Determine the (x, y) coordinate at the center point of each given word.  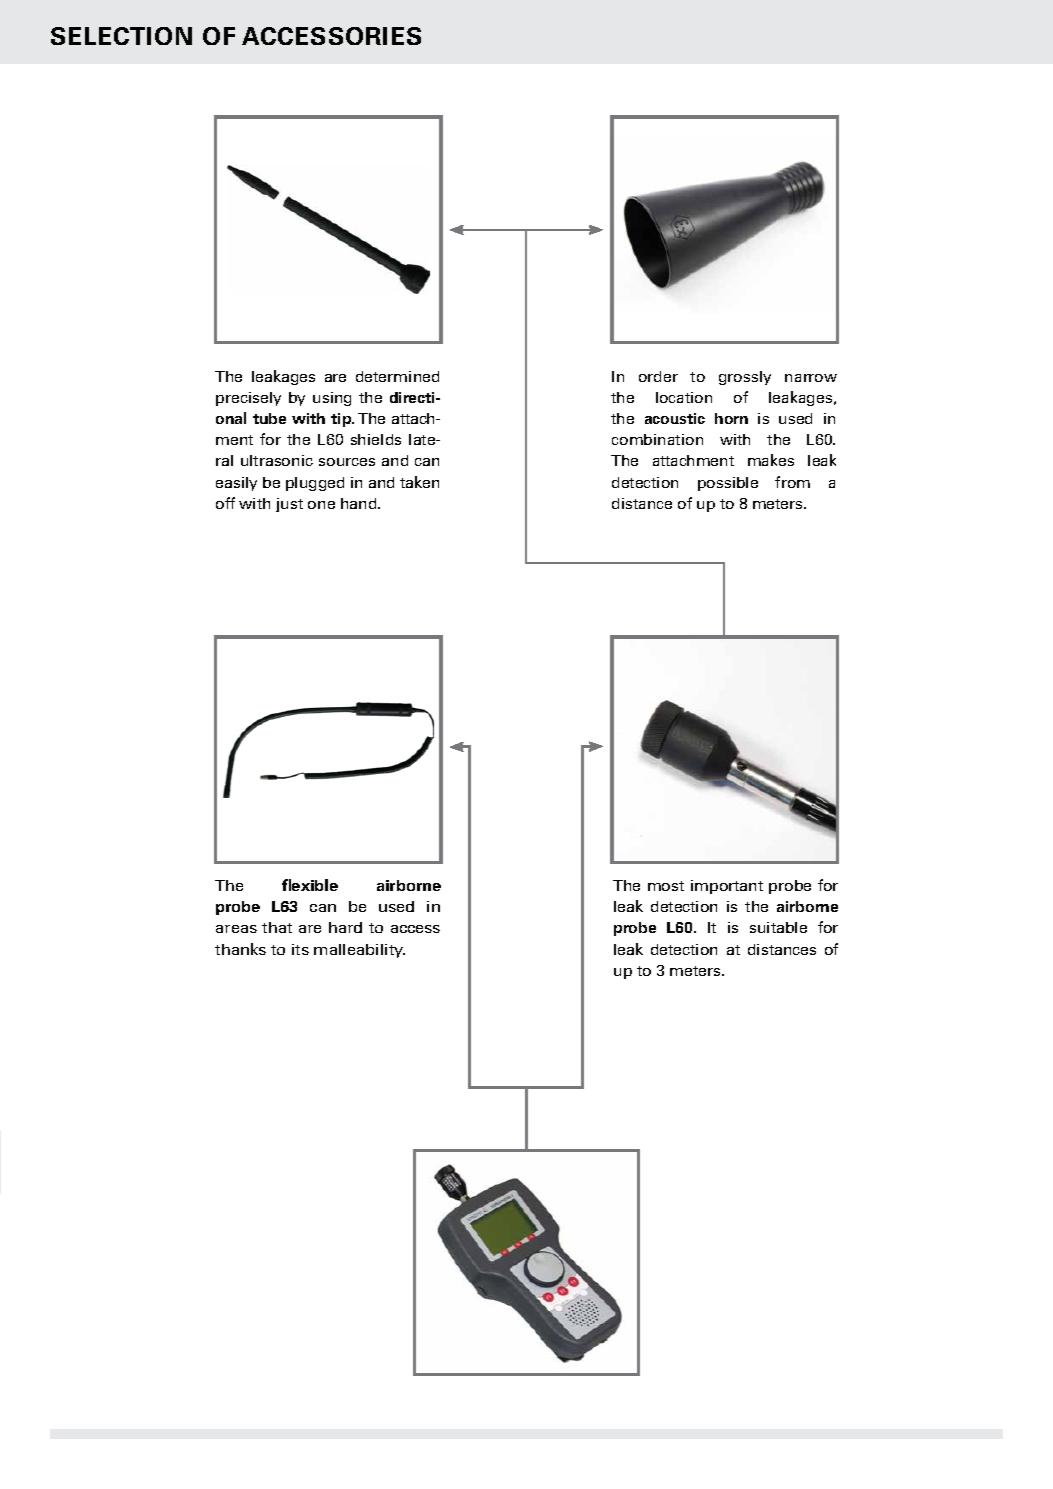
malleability (359, 951)
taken (419, 482)
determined (397, 376)
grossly (745, 378)
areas (236, 929)
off (225, 503)
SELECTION (121, 36)
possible (728, 484)
